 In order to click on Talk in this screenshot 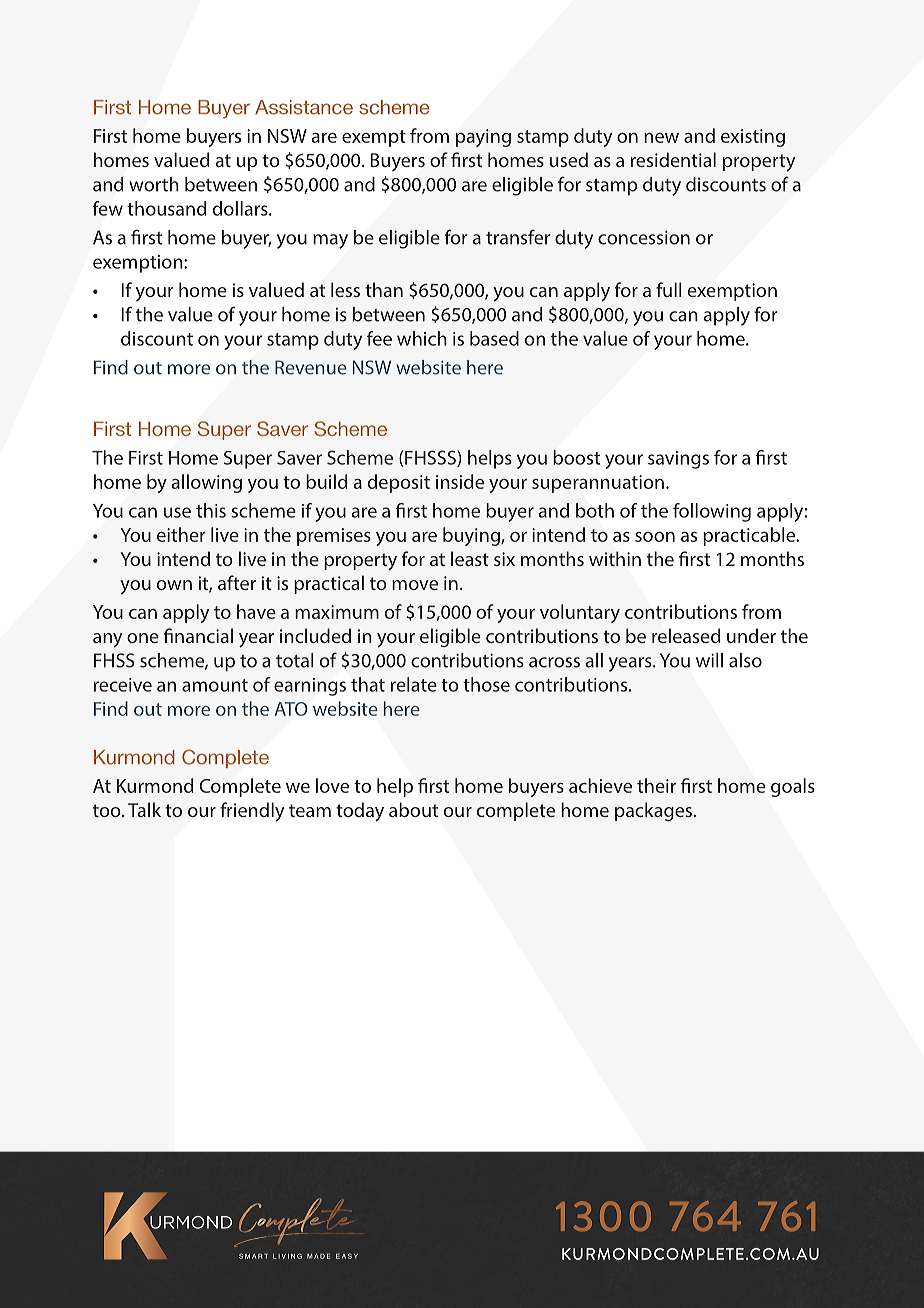, I will do `click(144, 809)`.
